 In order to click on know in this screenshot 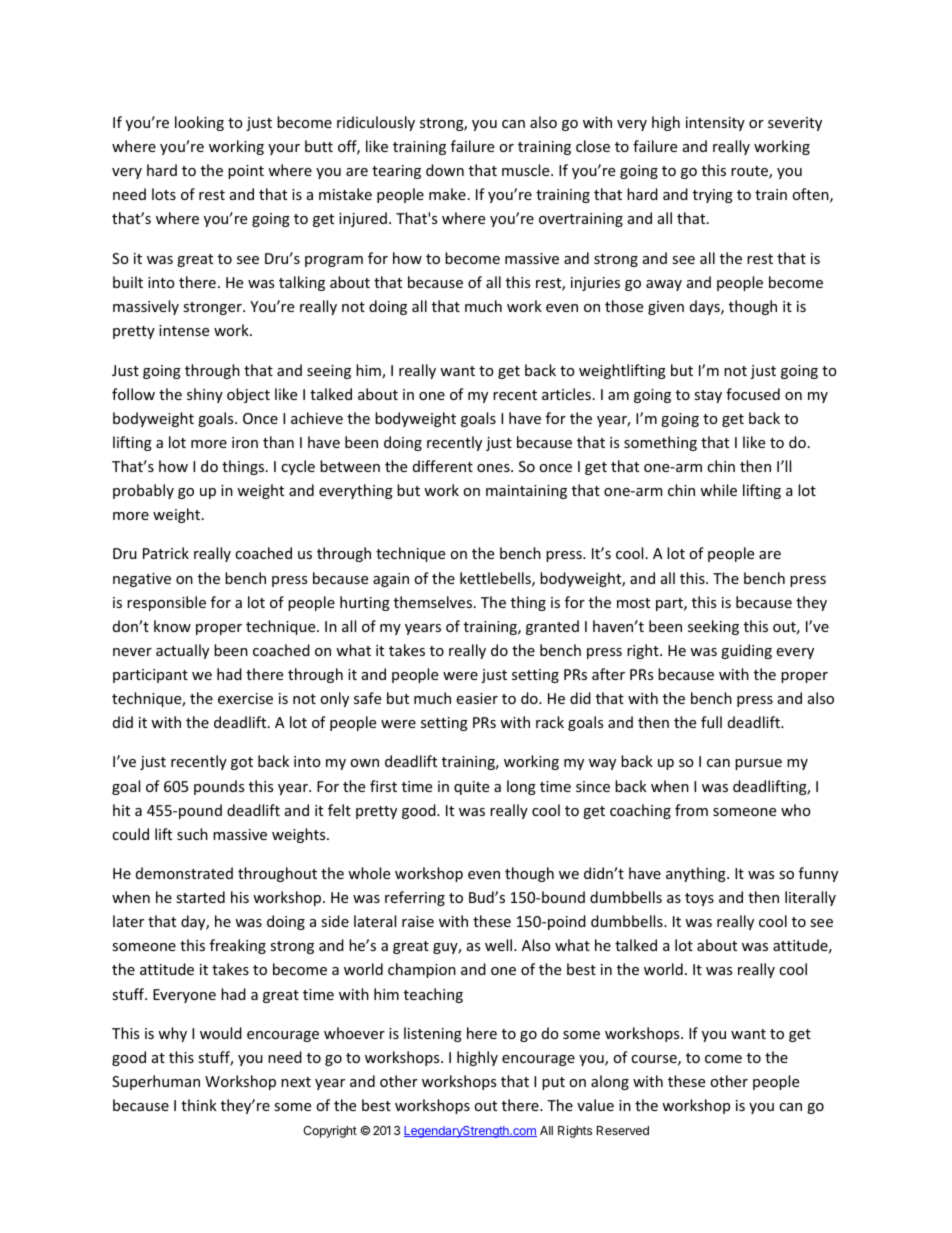, I will do `click(172, 626)`.
